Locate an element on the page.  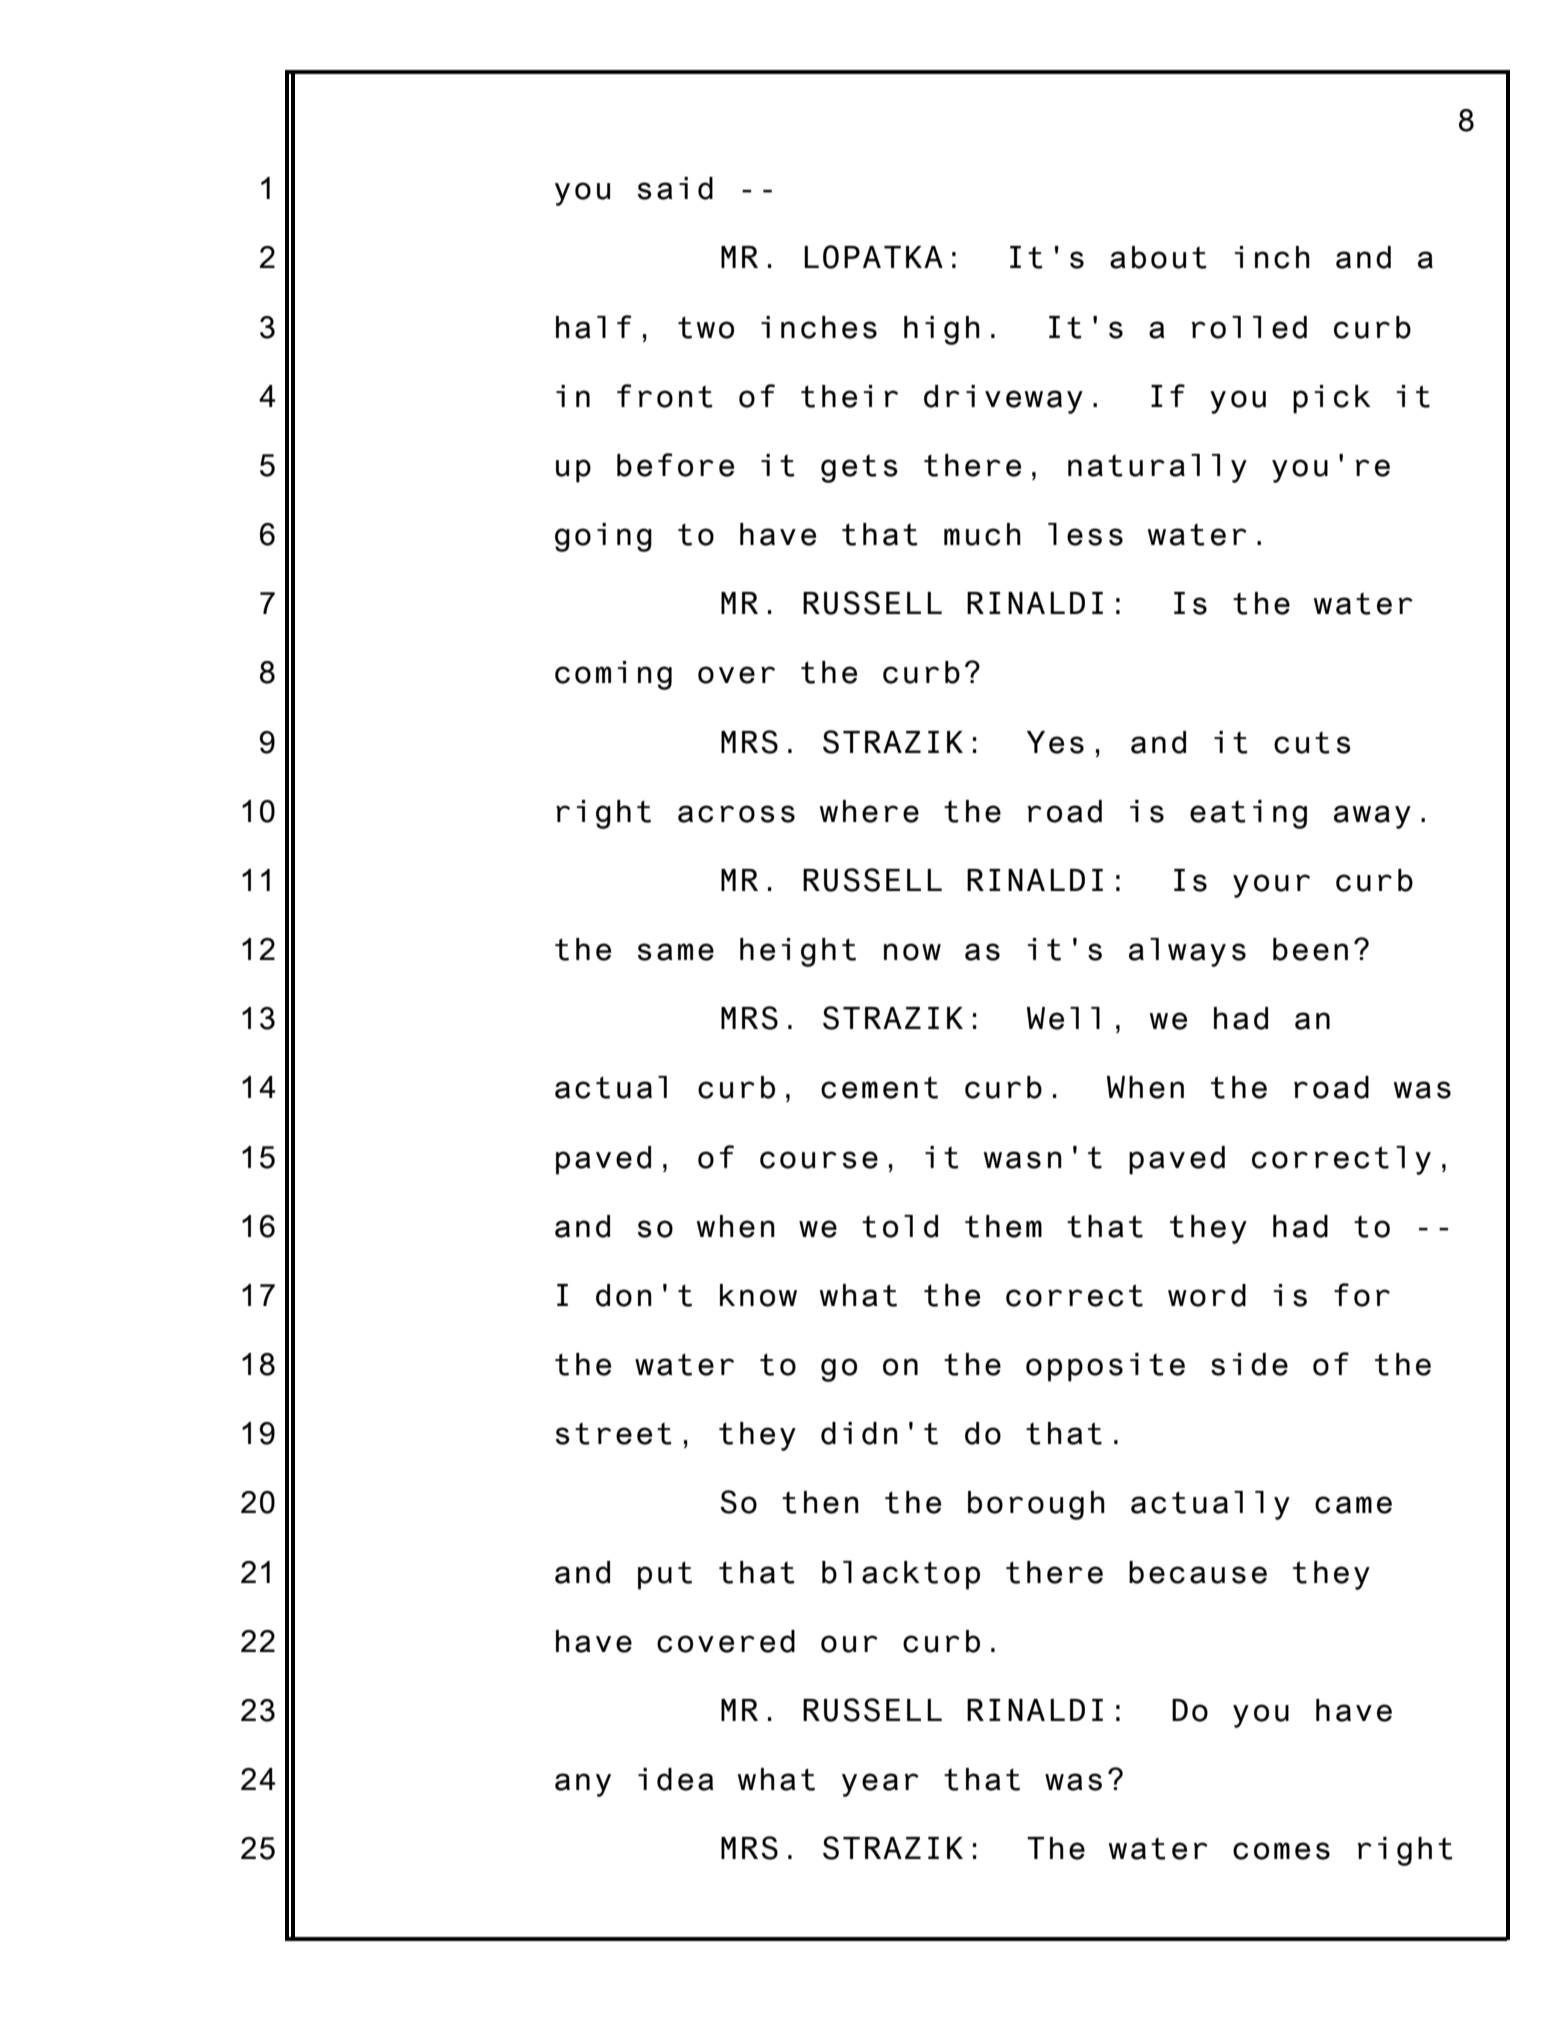
idea is located at coordinates (676, 1779).
